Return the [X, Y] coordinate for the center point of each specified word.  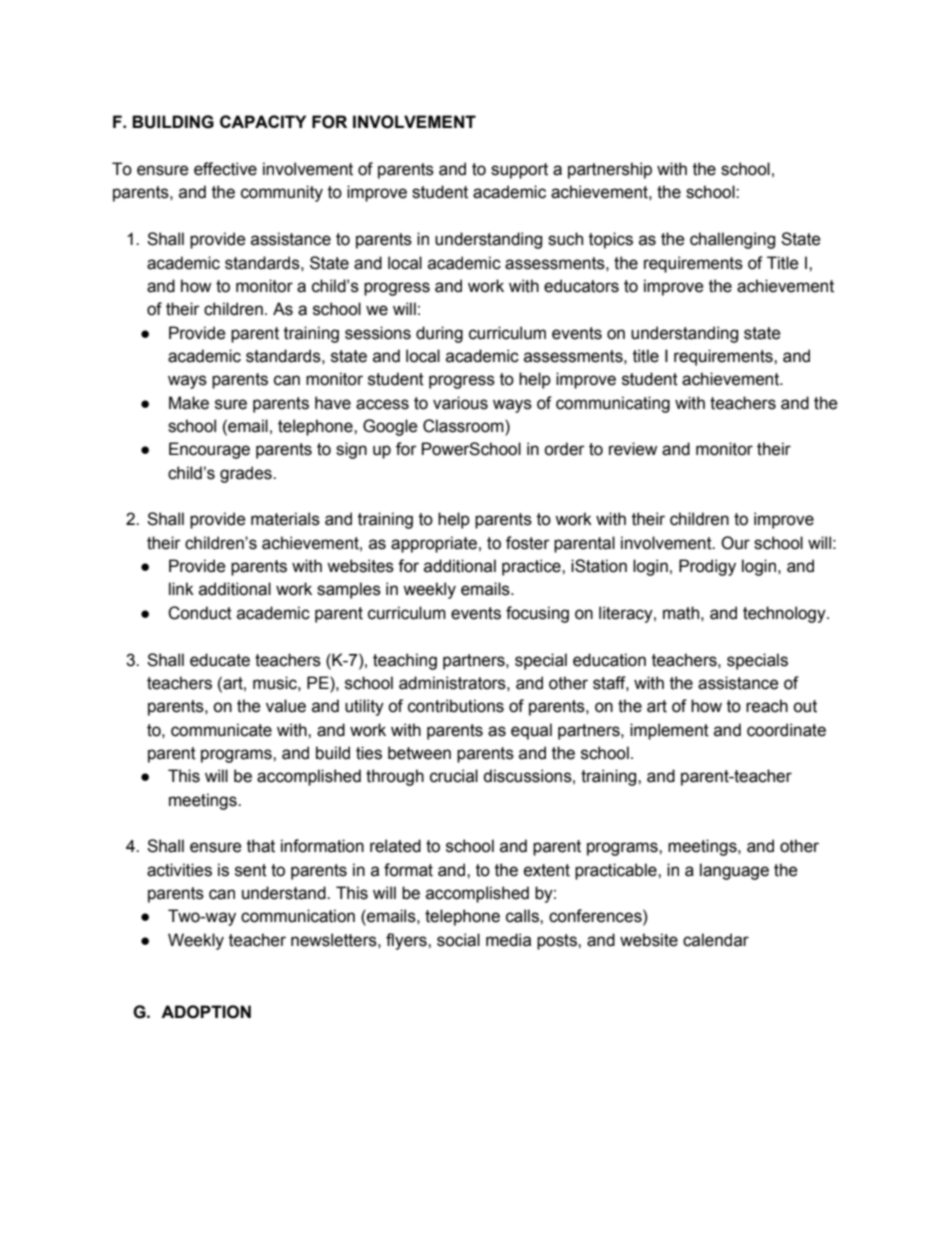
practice [532, 567]
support [519, 171]
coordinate [786, 730]
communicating [613, 404]
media [508, 940]
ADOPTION [206, 1012]
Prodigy [707, 567]
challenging [732, 240]
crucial [454, 776]
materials [285, 519]
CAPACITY [263, 121]
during [439, 334]
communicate [221, 730]
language [734, 871]
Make [189, 403]
